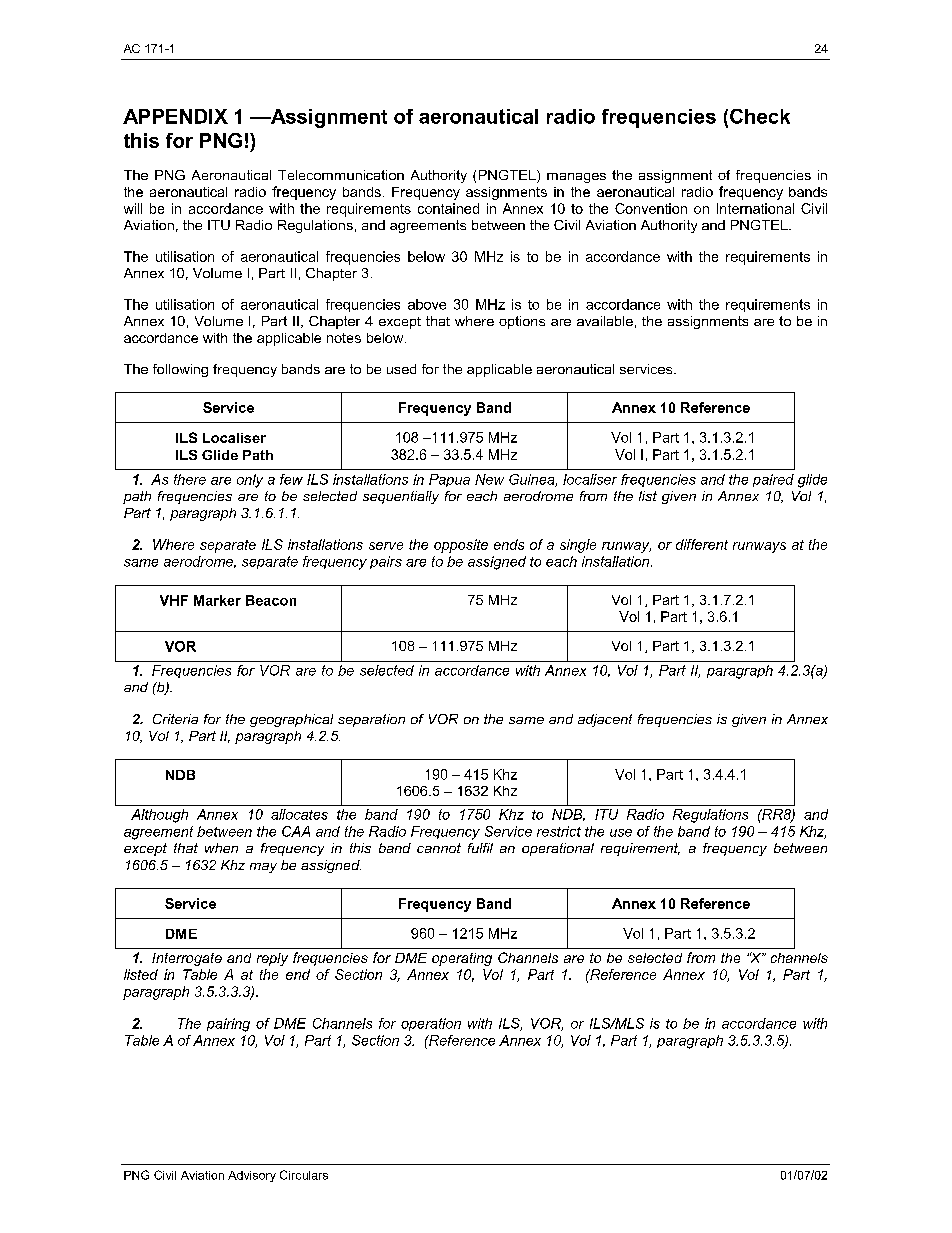 The width and height of the image is (952, 1233). I want to click on Advisory, so click(252, 1176).
